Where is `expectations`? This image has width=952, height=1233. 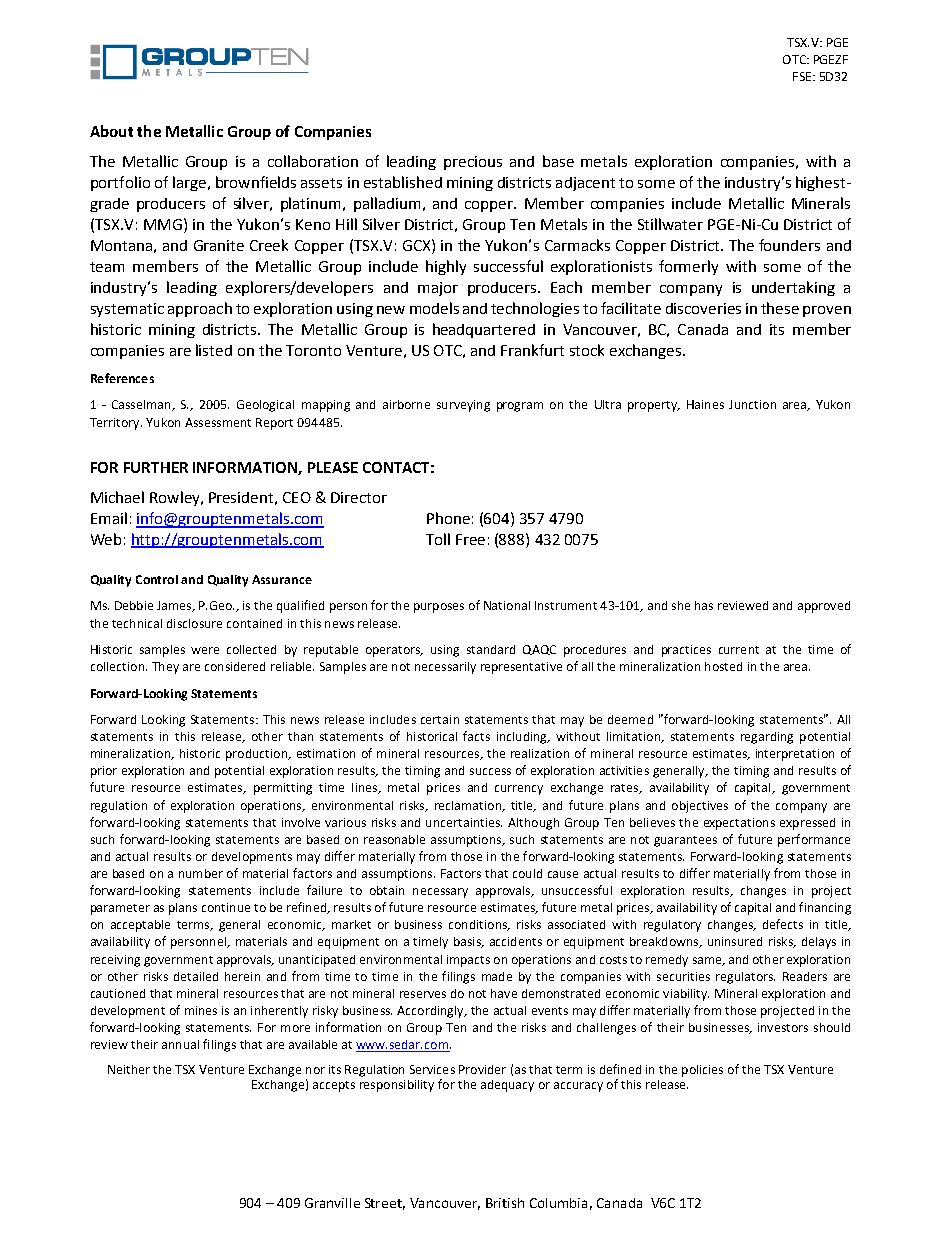
expectations is located at coordinates (739, 824).
